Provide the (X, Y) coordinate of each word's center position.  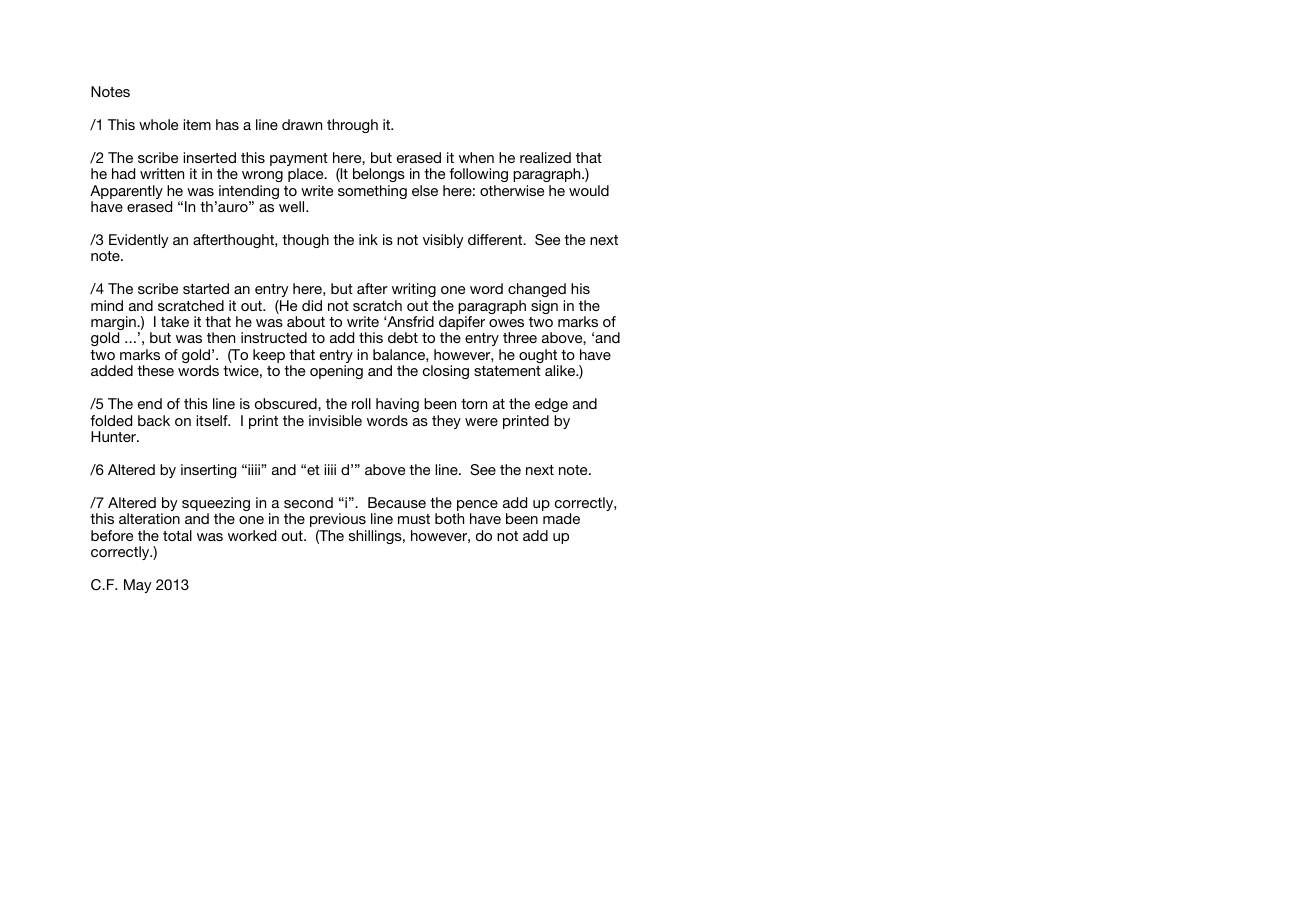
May (138, 586)
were (481, 422)
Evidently (139, 241)
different (496, 239)
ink (368, 239)
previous (338, 520)
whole (158, 124)
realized (545, 157)
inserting (208, 471)
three (520, 337)
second (308, 502)
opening (336, 372)
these (155, 370)
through (352, 126)
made (561, 518)
